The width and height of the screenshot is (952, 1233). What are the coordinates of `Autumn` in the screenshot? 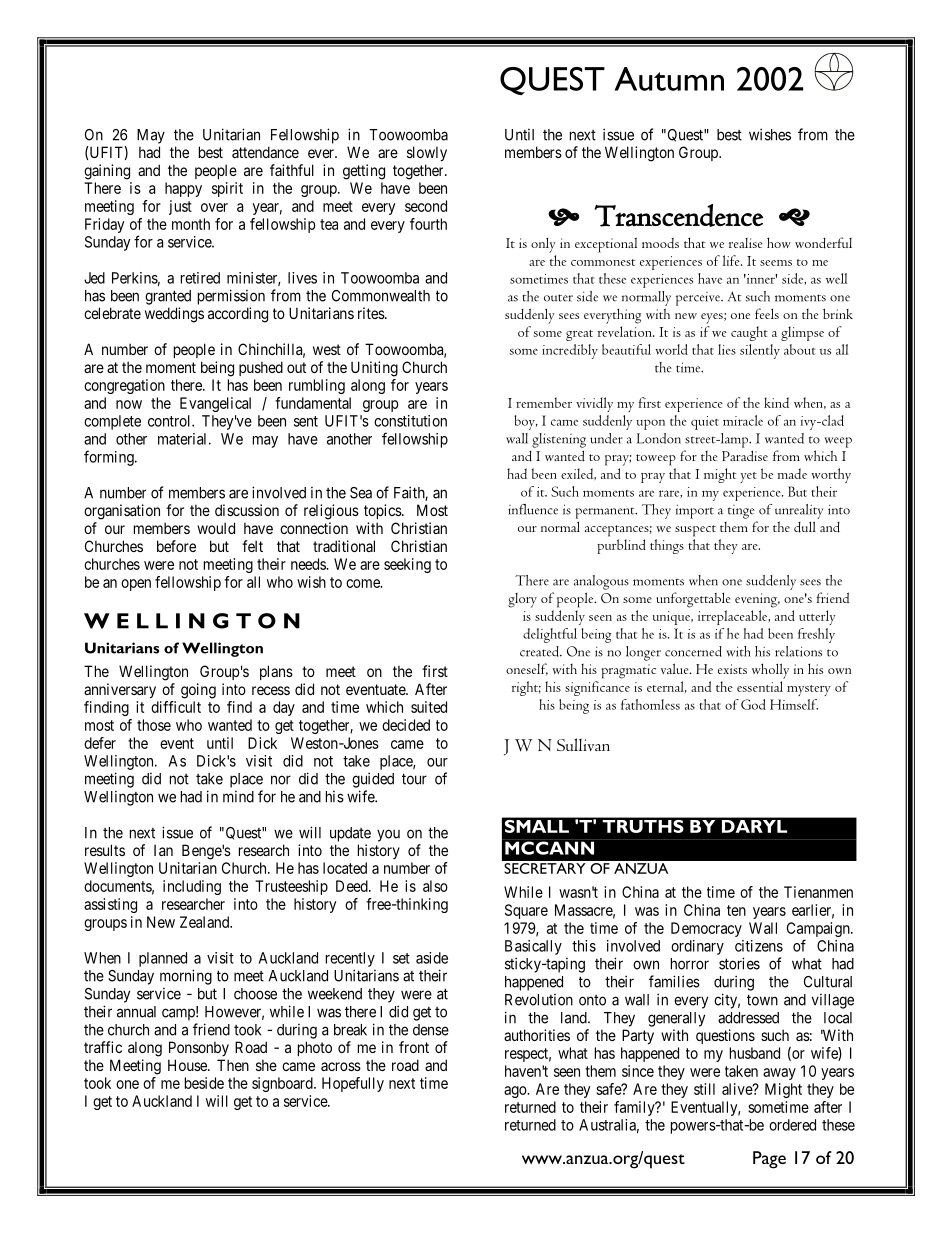 It's located at (669, 79).
